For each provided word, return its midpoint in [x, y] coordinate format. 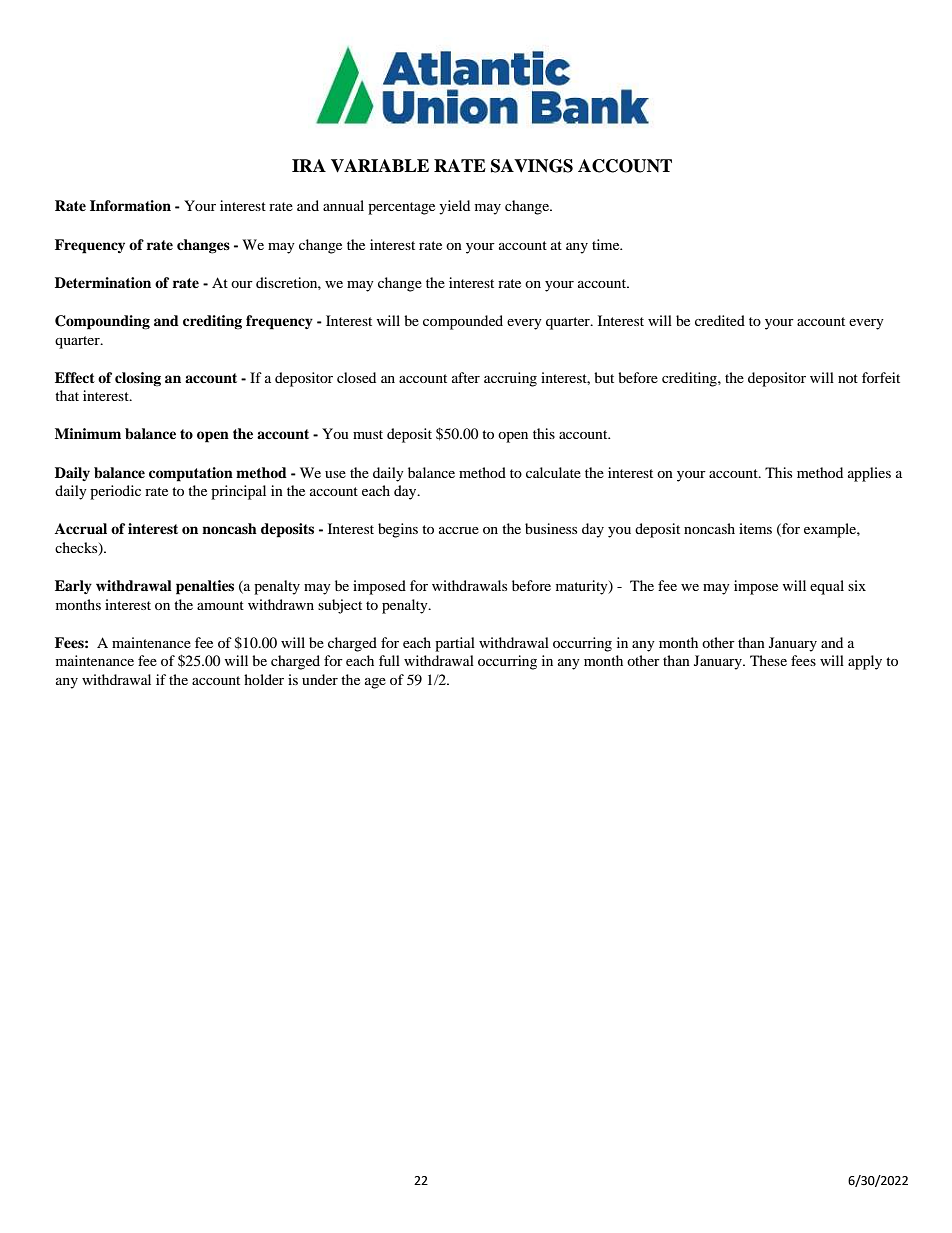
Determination [103, 282]
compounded [463, 322]
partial [455, 644]
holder [264, 679]
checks [77, 549]
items [755, 528]
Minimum [88, 433]
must [368, 434]
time [607, 244]
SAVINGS [532, 166]
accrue [459, 530]
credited [720, 320]
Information [130, 205]
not [848, 378]
